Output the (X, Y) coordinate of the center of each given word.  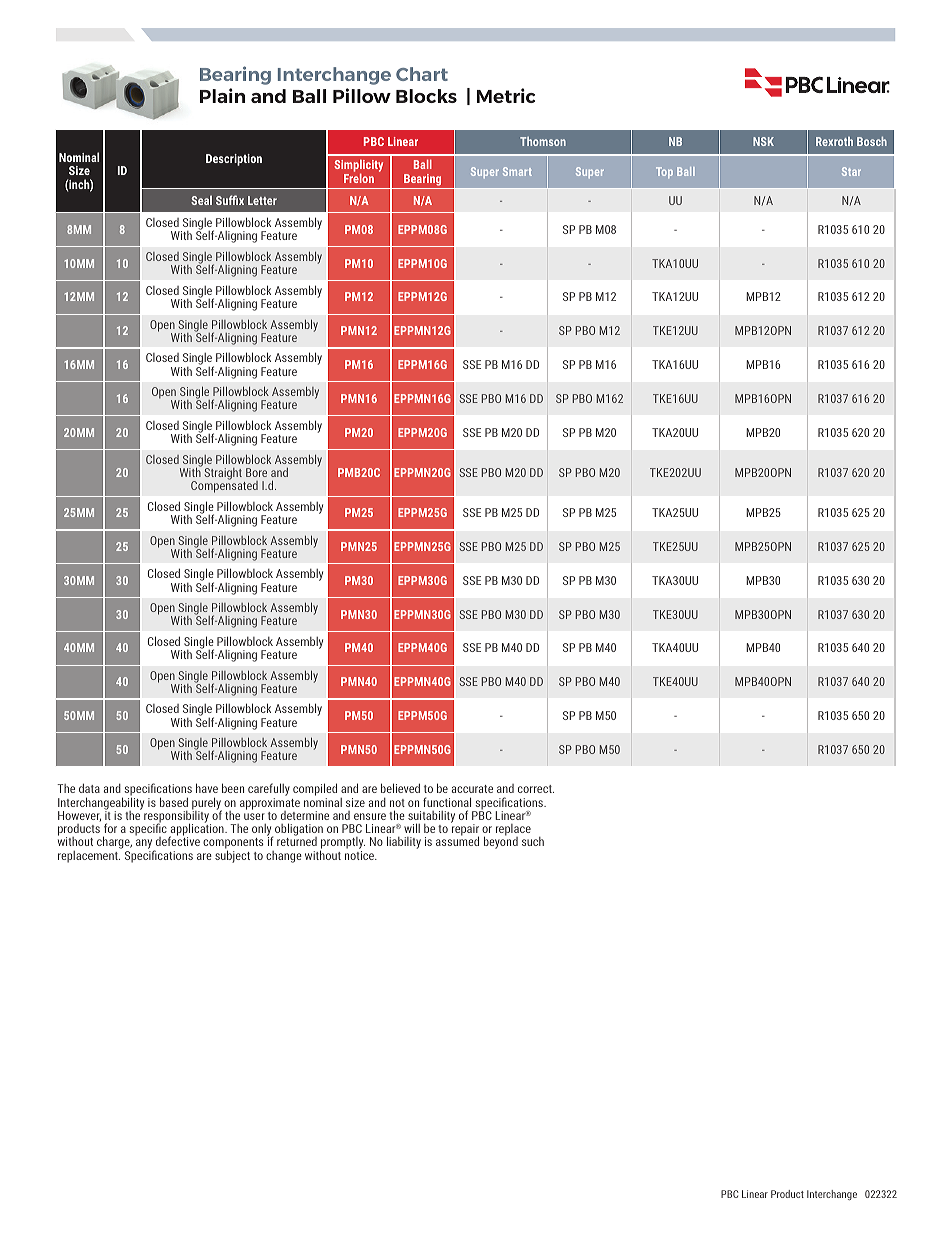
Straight (223, 474)
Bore (256, 472)
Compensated (224, 486)
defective (178, 840)
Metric (506, 95)
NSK (763, 141)
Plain (222, 95)
